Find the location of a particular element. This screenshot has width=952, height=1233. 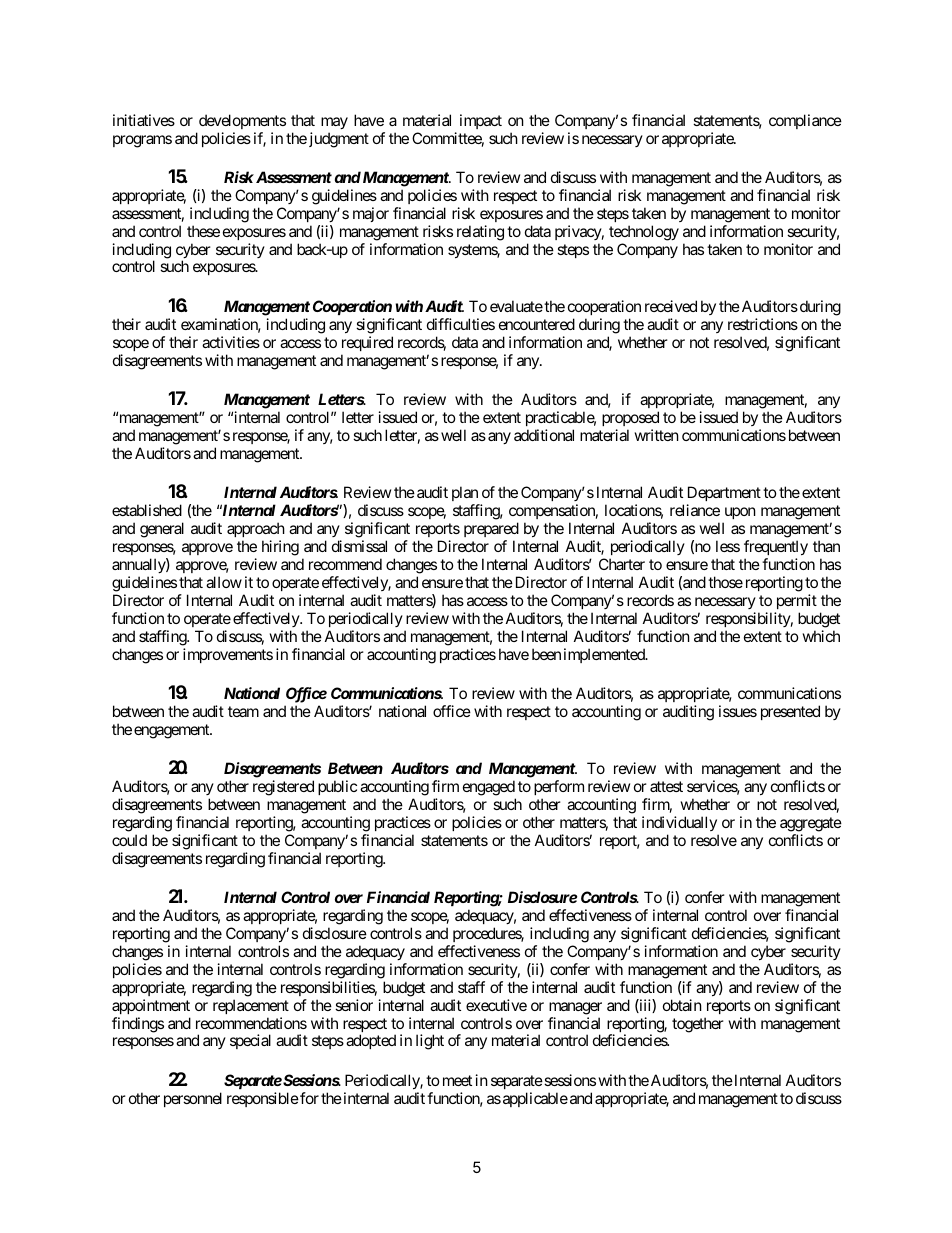

those is located at coordinates (725, 582).
